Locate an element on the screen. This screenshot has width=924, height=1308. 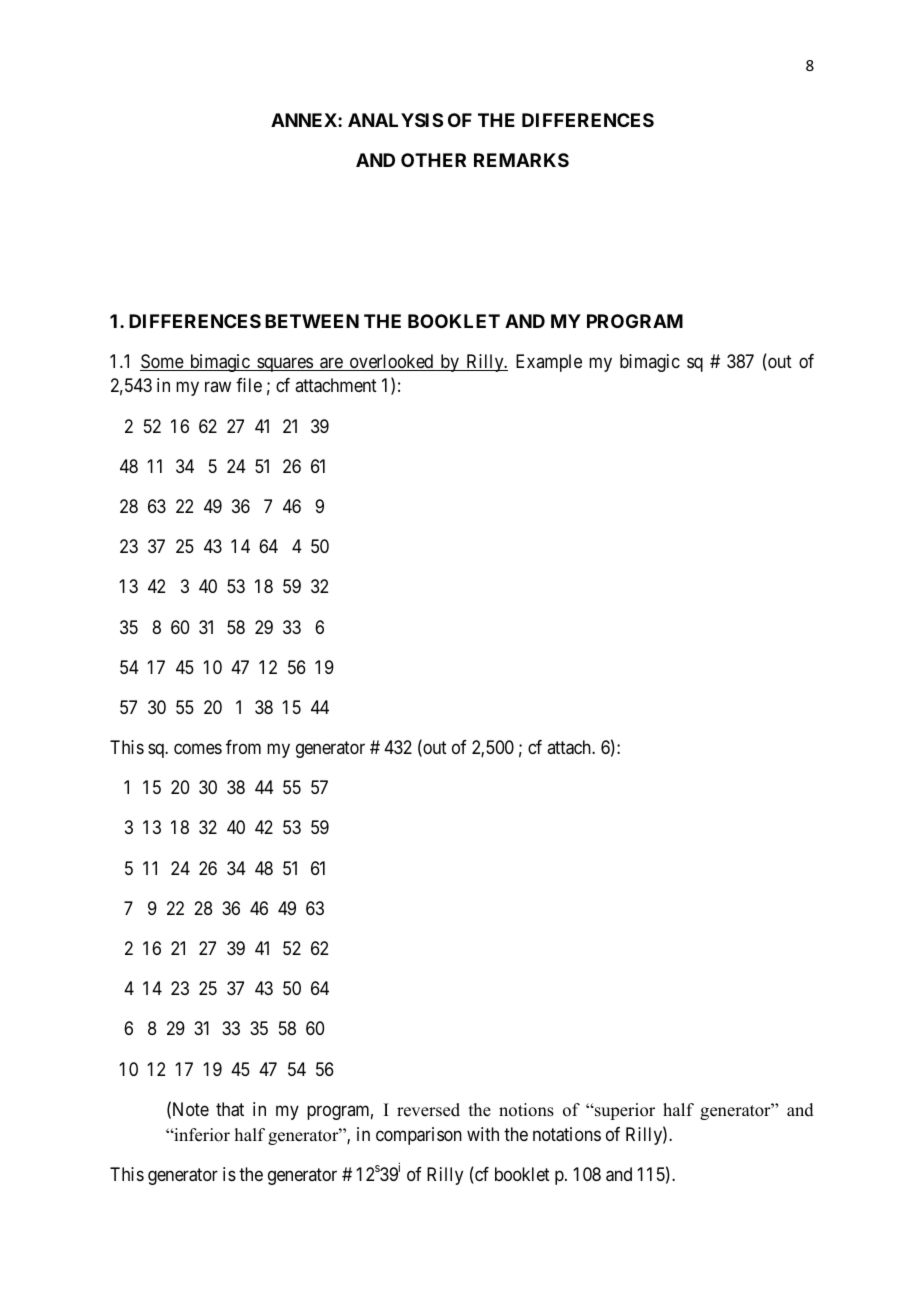
notations is located at coordinates (567, 1134).
